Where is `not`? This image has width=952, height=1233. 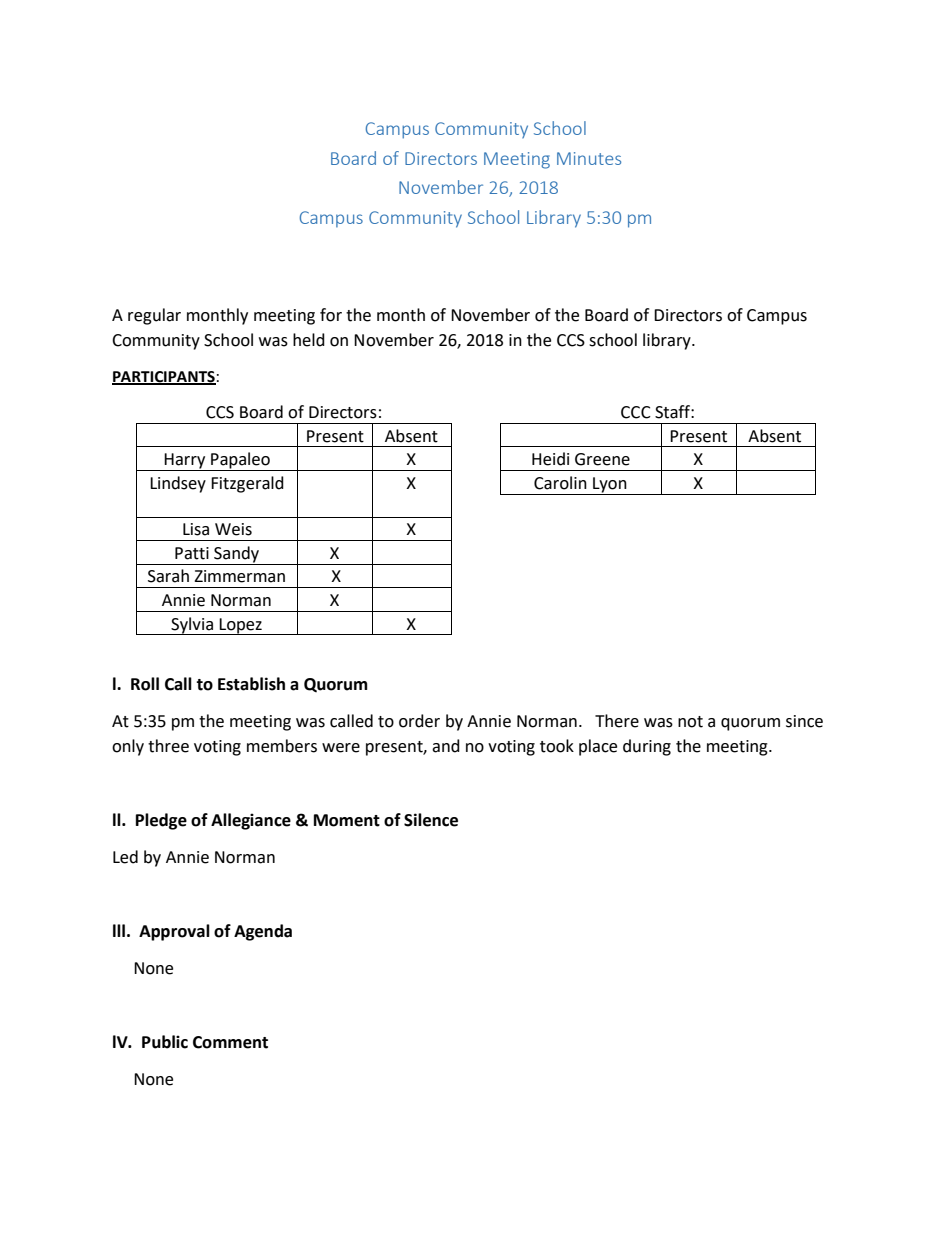
not is located at coordinates (690, 722).
